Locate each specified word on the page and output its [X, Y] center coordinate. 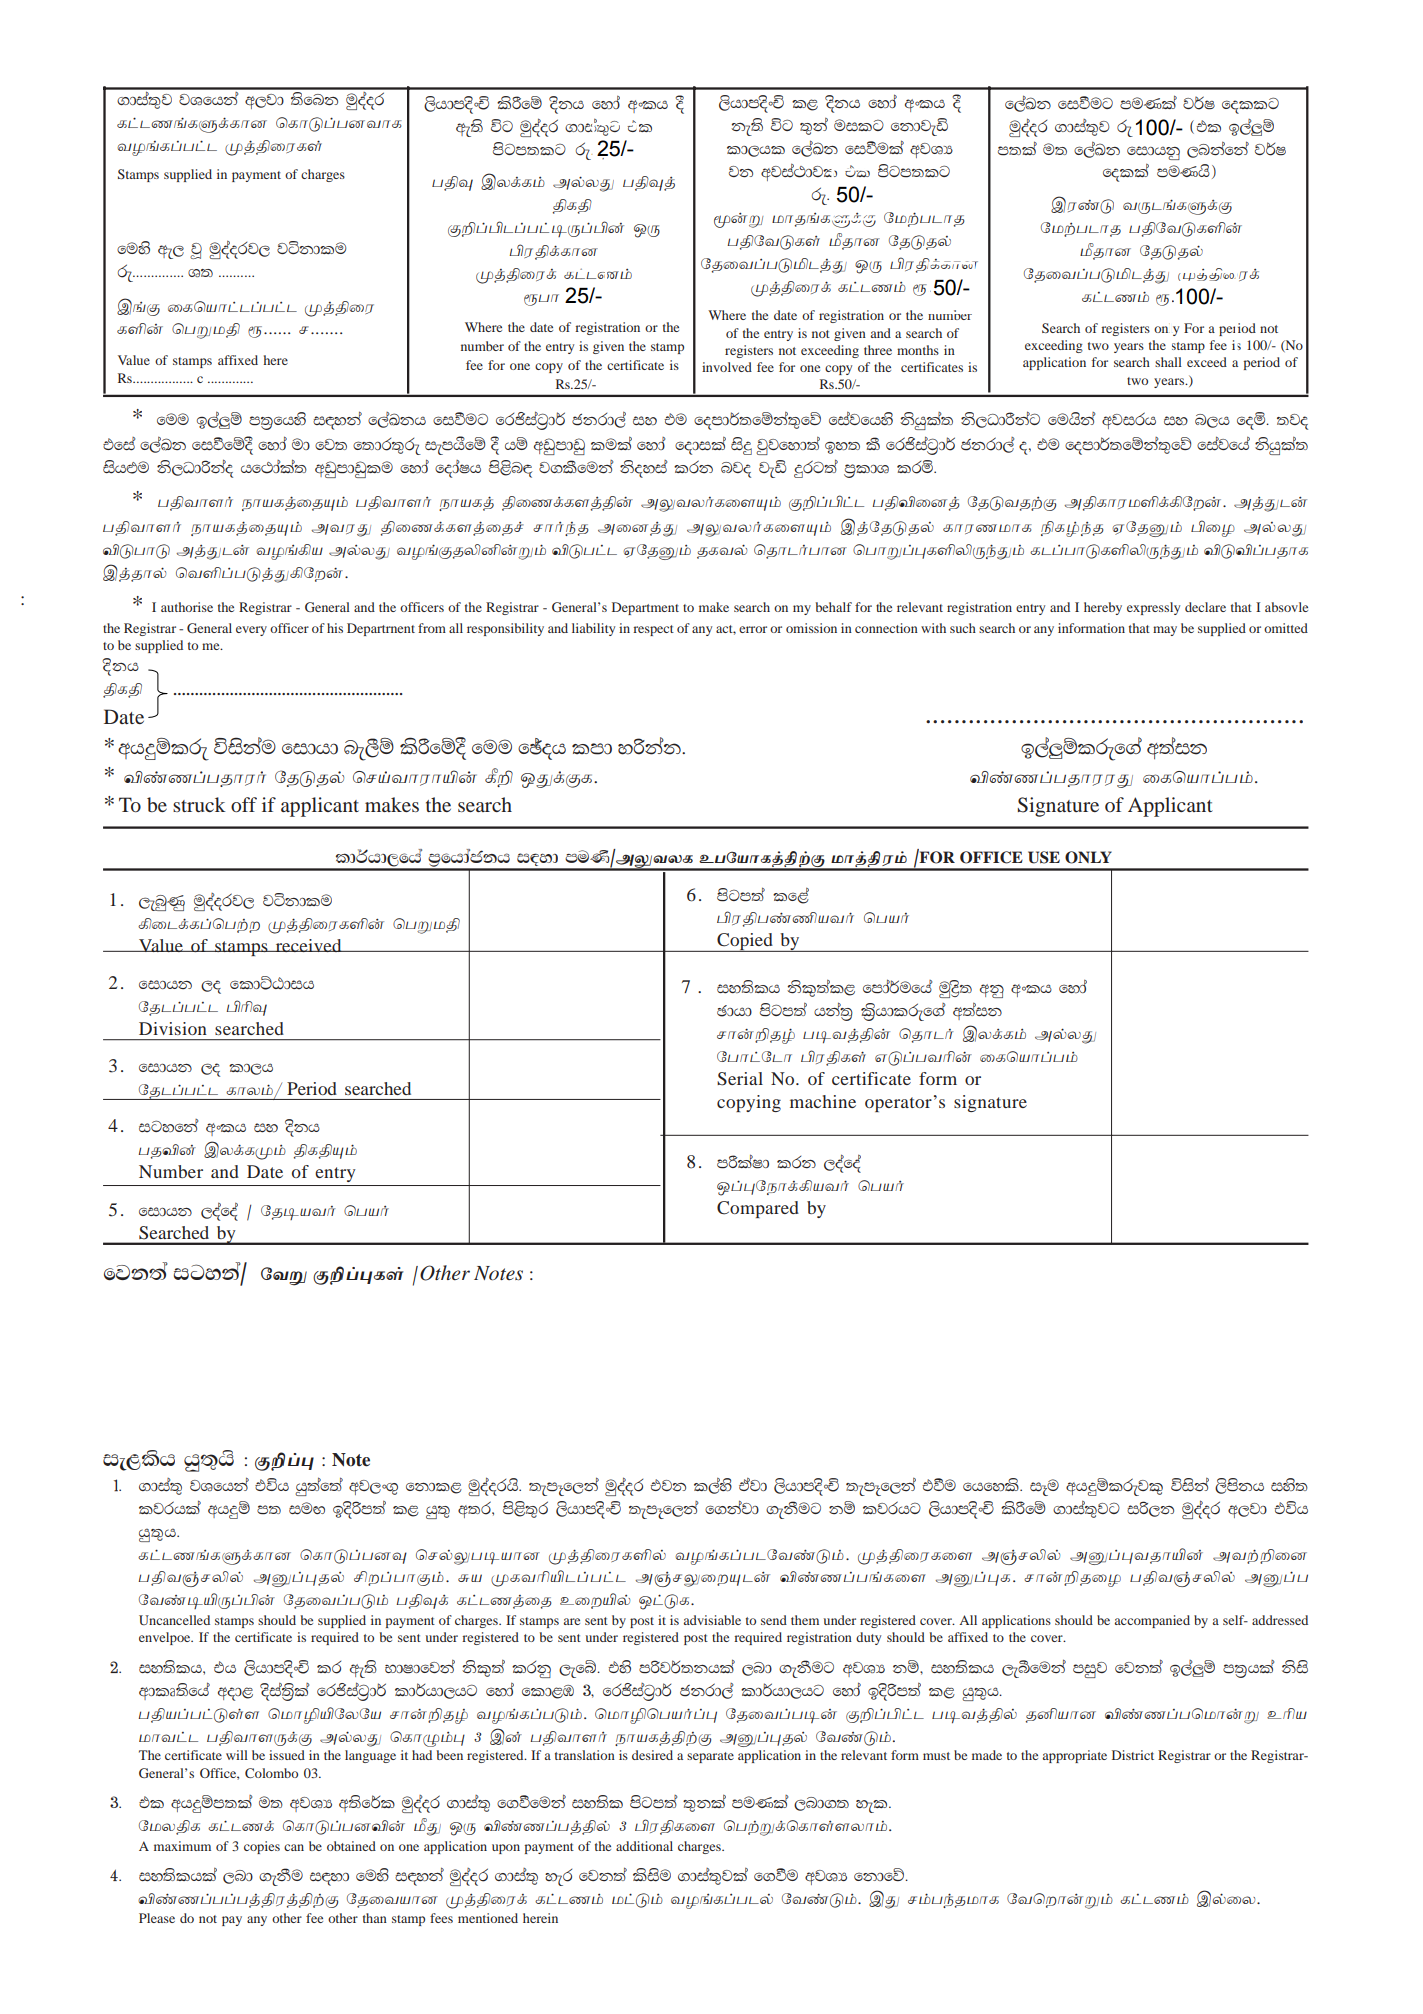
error [753, 629]
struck [199, 804]
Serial [740, 1079]
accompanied [1152, 1621]
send [774, 1620]
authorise [187, 607]
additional [644, 1846]
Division [173, 1028]
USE [1044, 857]
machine [823, 1101]
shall [1168, 362]
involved [727, 367]
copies [262, 1847]
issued [287, 1755]
